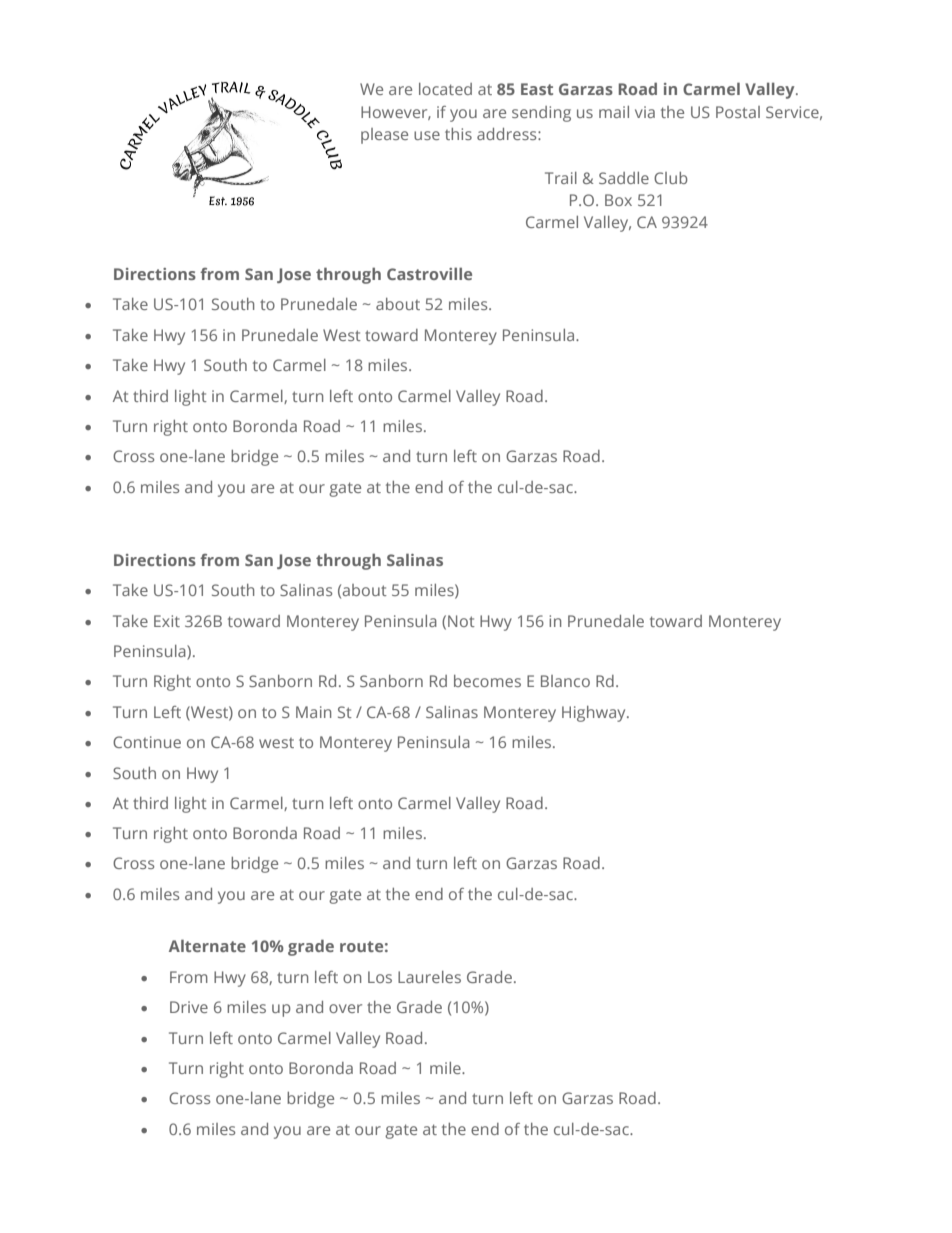  What do you see at coordinates (458, 134) in the document?
I see `this` at bounding box center [458, 134].
